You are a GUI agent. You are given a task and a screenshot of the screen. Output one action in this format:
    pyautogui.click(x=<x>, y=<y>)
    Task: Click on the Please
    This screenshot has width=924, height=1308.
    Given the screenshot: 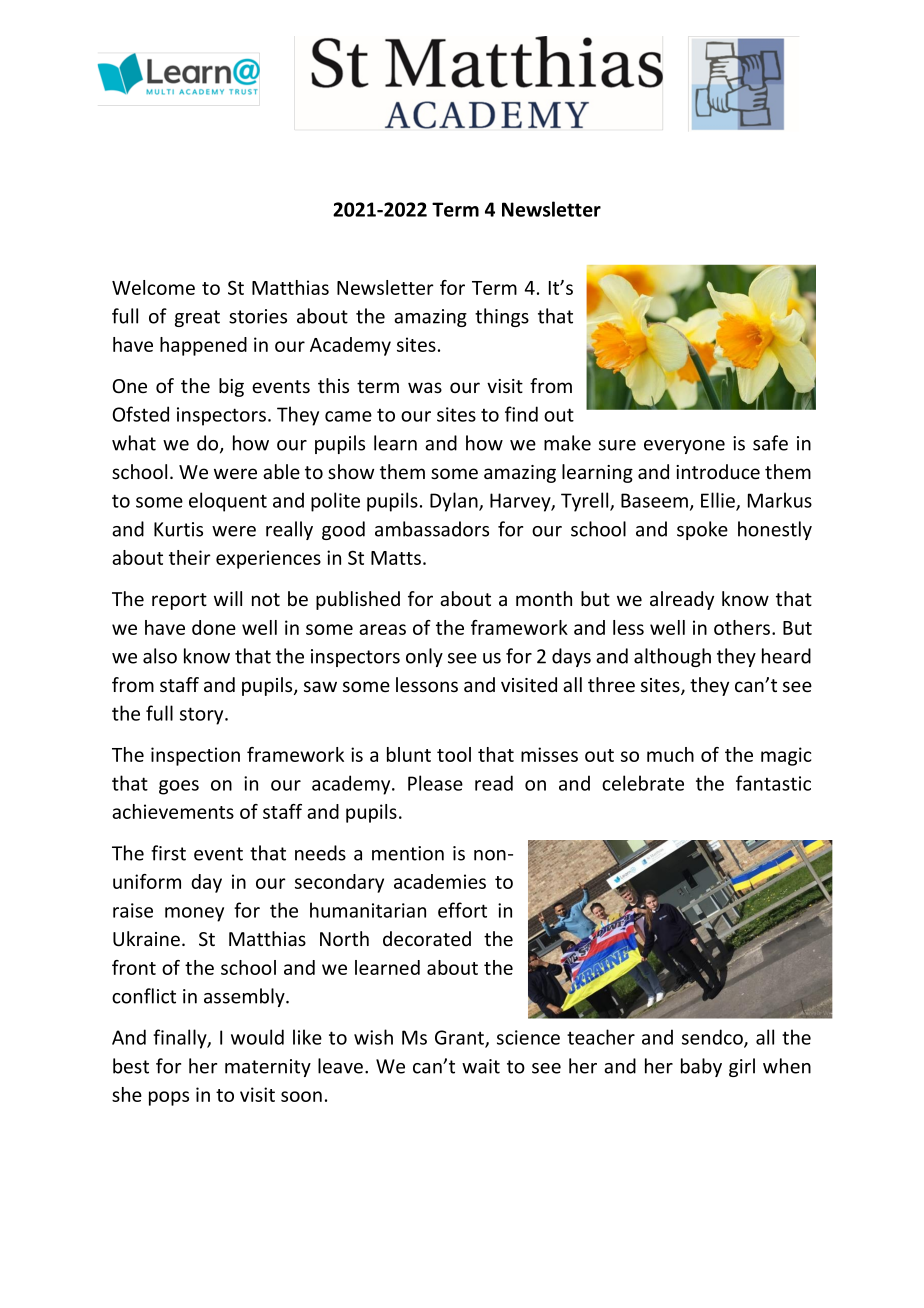 What is the action you would take?
    pyautogui.click(x=435, y=783)
